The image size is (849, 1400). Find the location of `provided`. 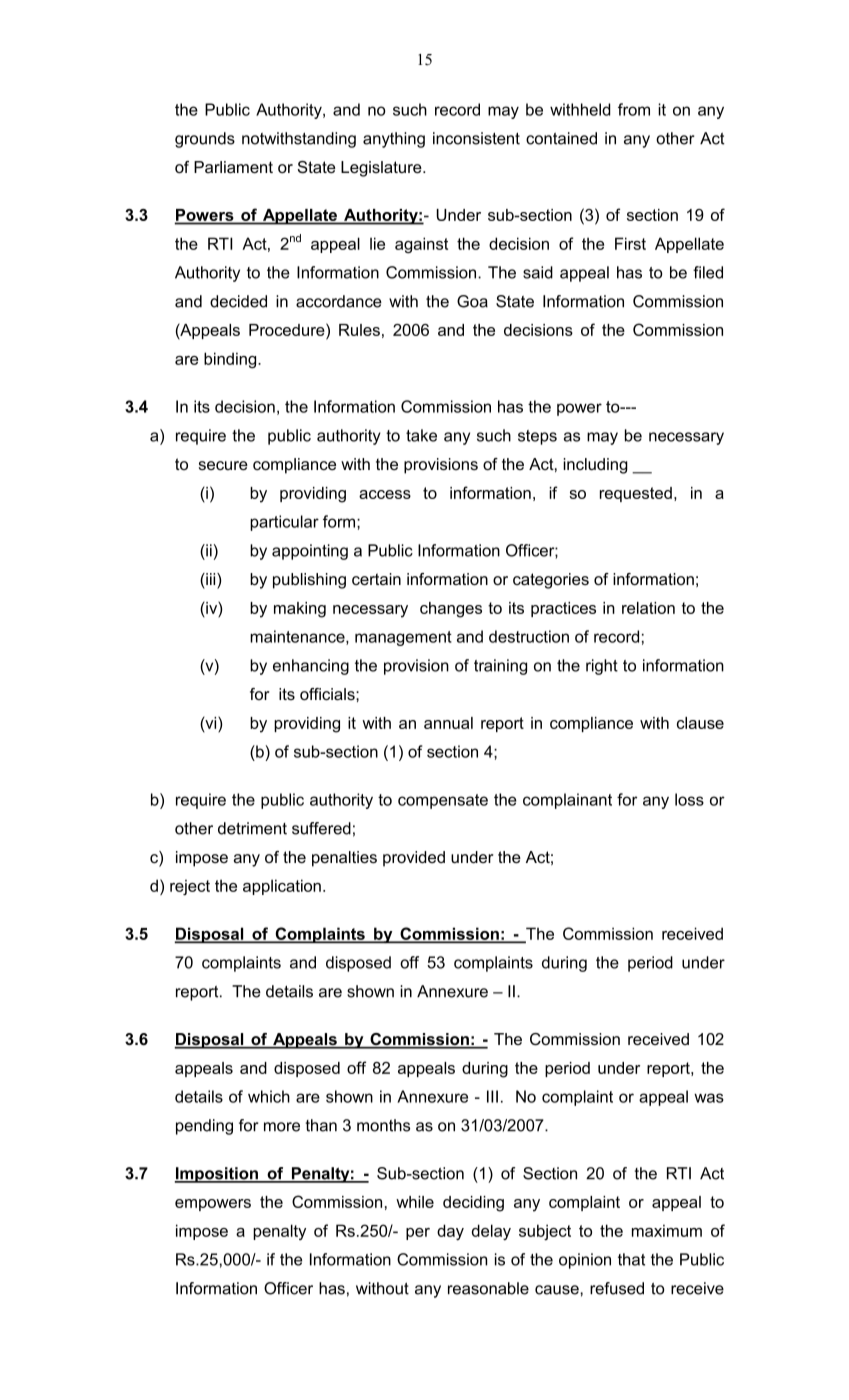

provided is located at coordinates (414, 859).
